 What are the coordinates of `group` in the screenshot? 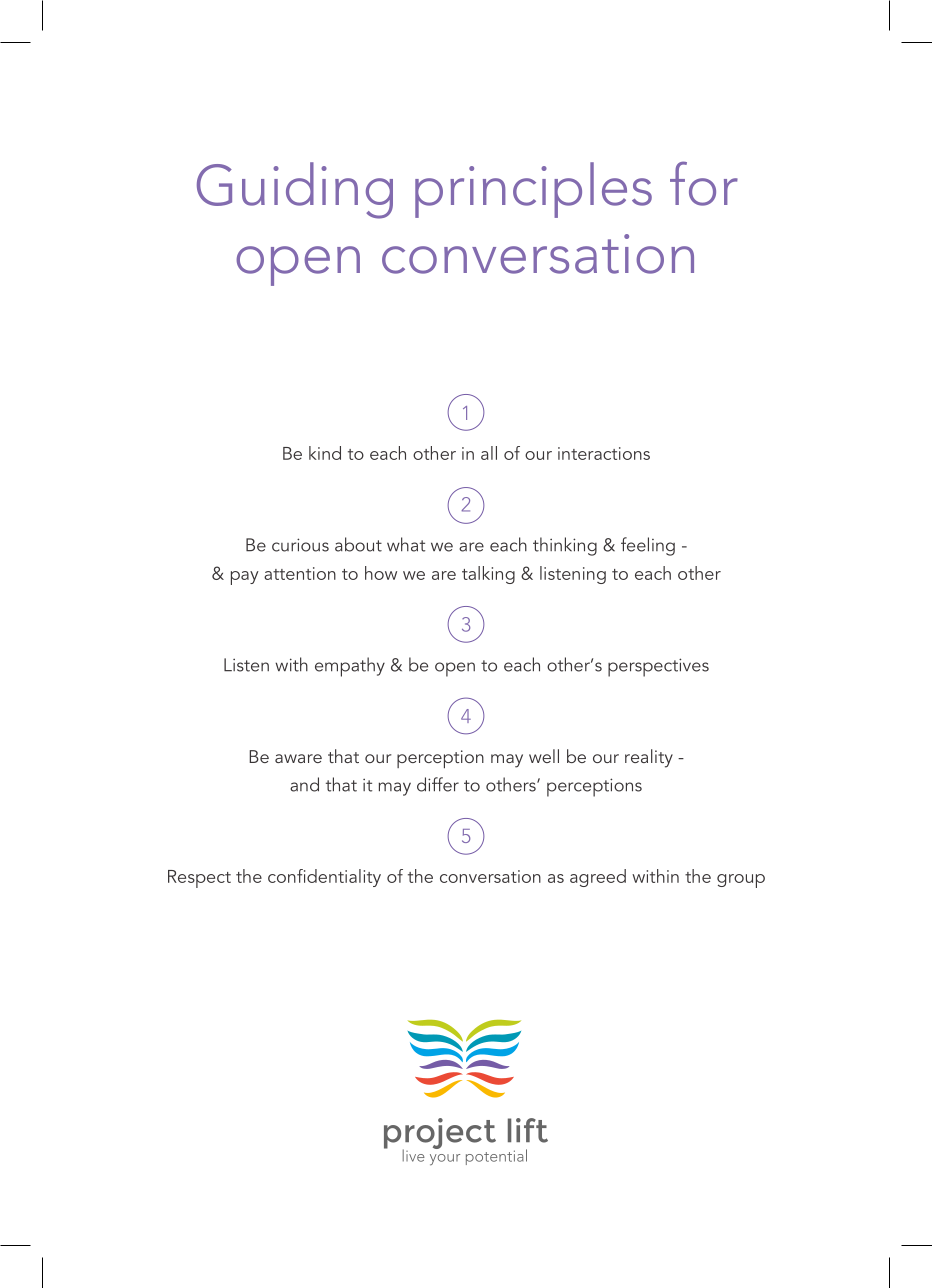 It's located at (741, 881).
